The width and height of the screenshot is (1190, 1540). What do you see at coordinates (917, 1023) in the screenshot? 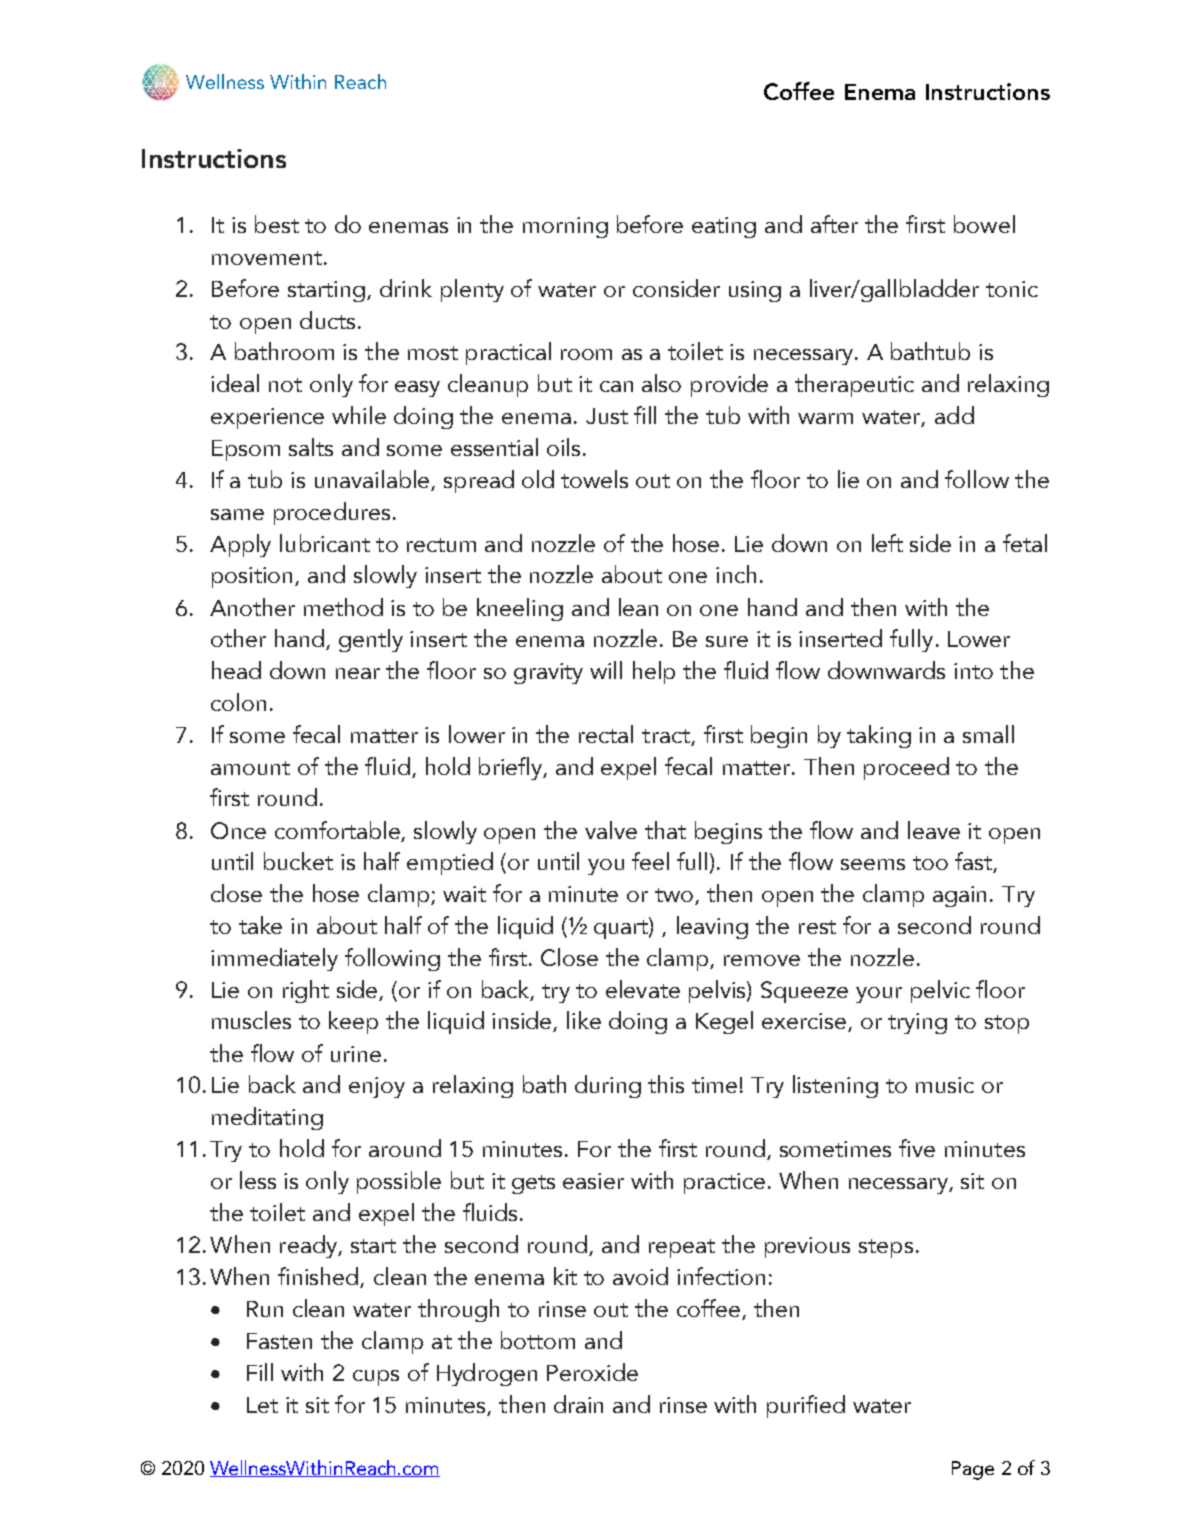
I see `trying` at bounding box center [917, 1023].
